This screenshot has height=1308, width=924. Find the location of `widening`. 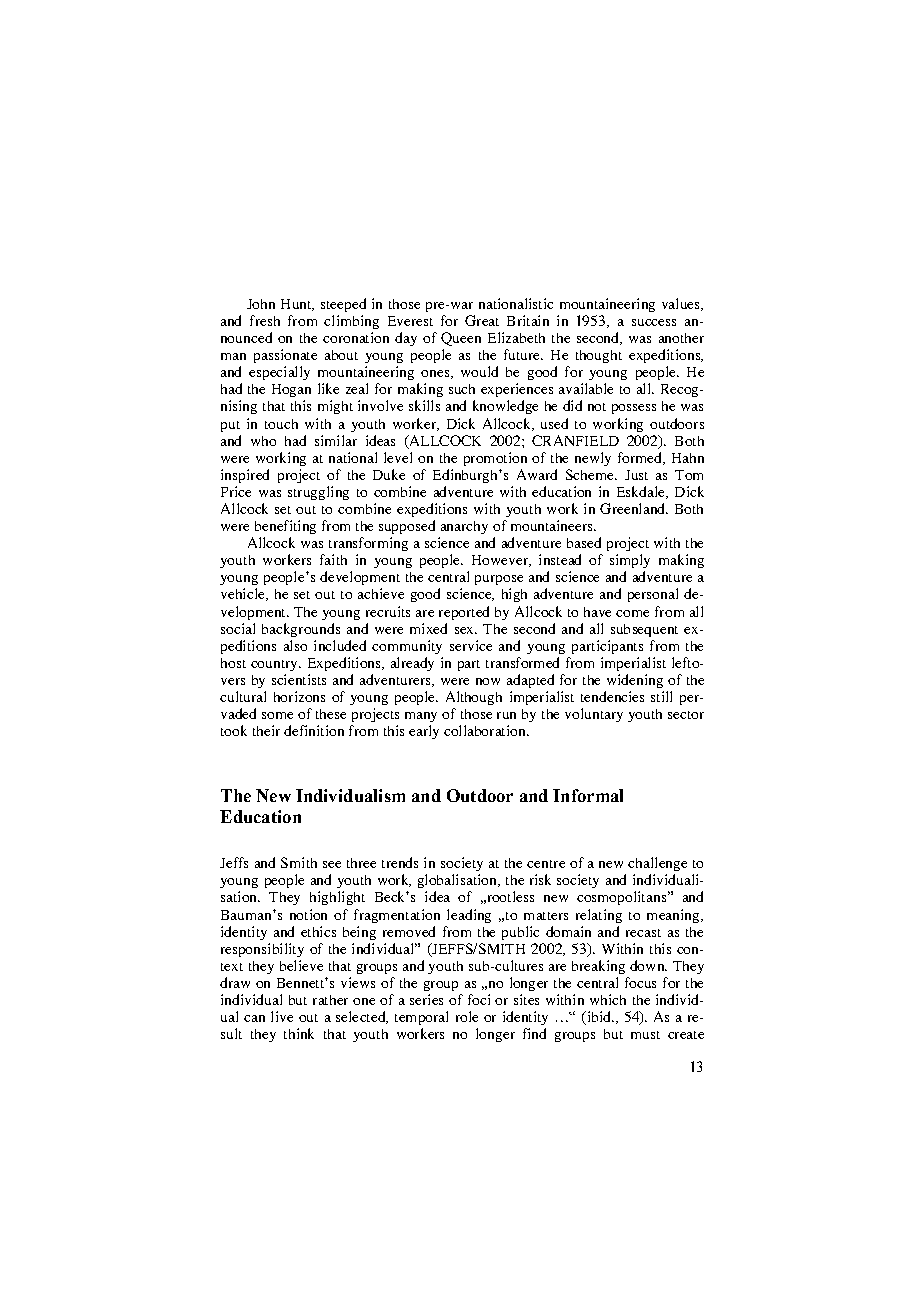

widening is located at coordinates (635, 681).
